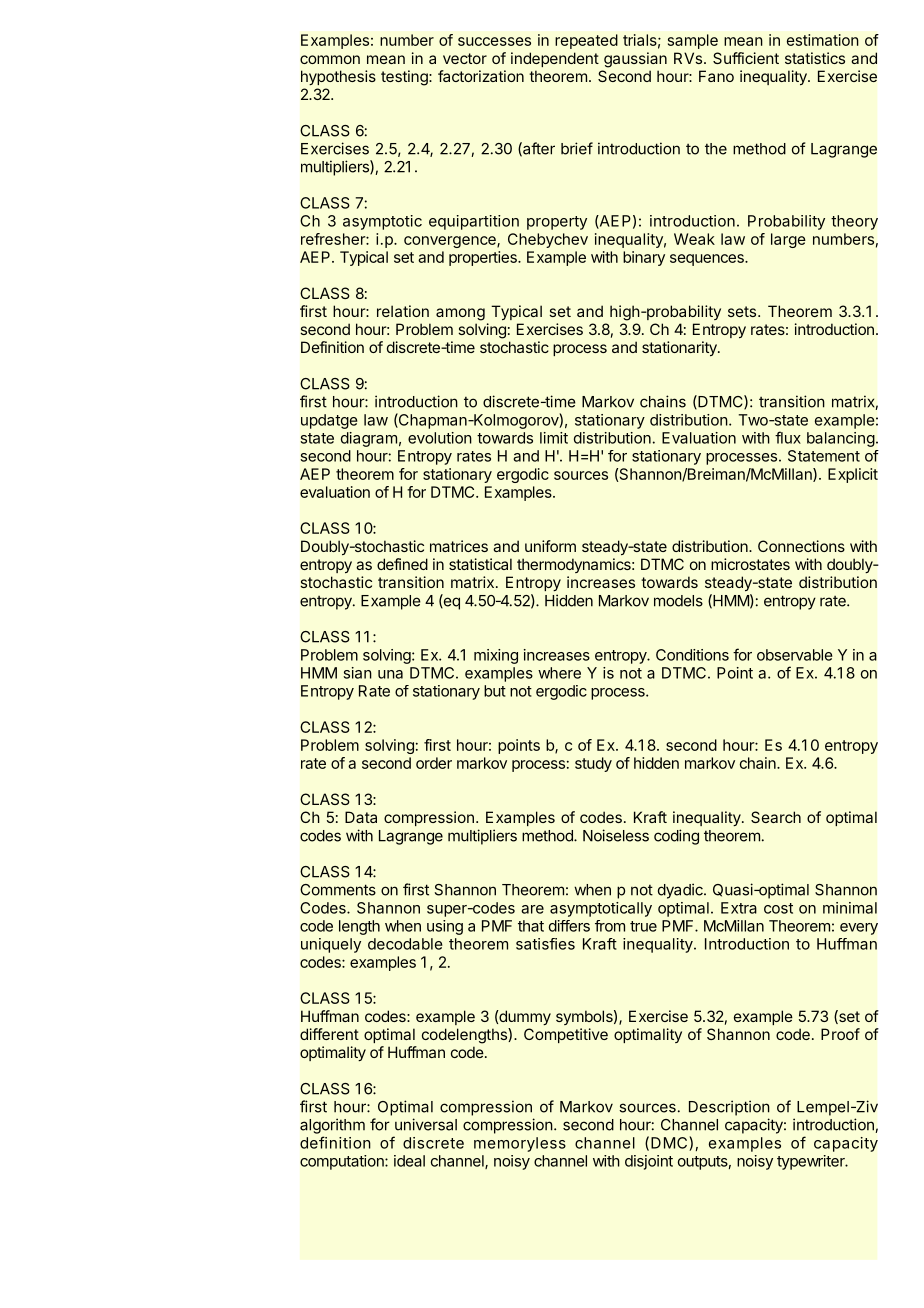 The width and height of the document is (924, 1308). Describe the element at coordinates (680, 348) in the document. I see `stationarity` at that location.
